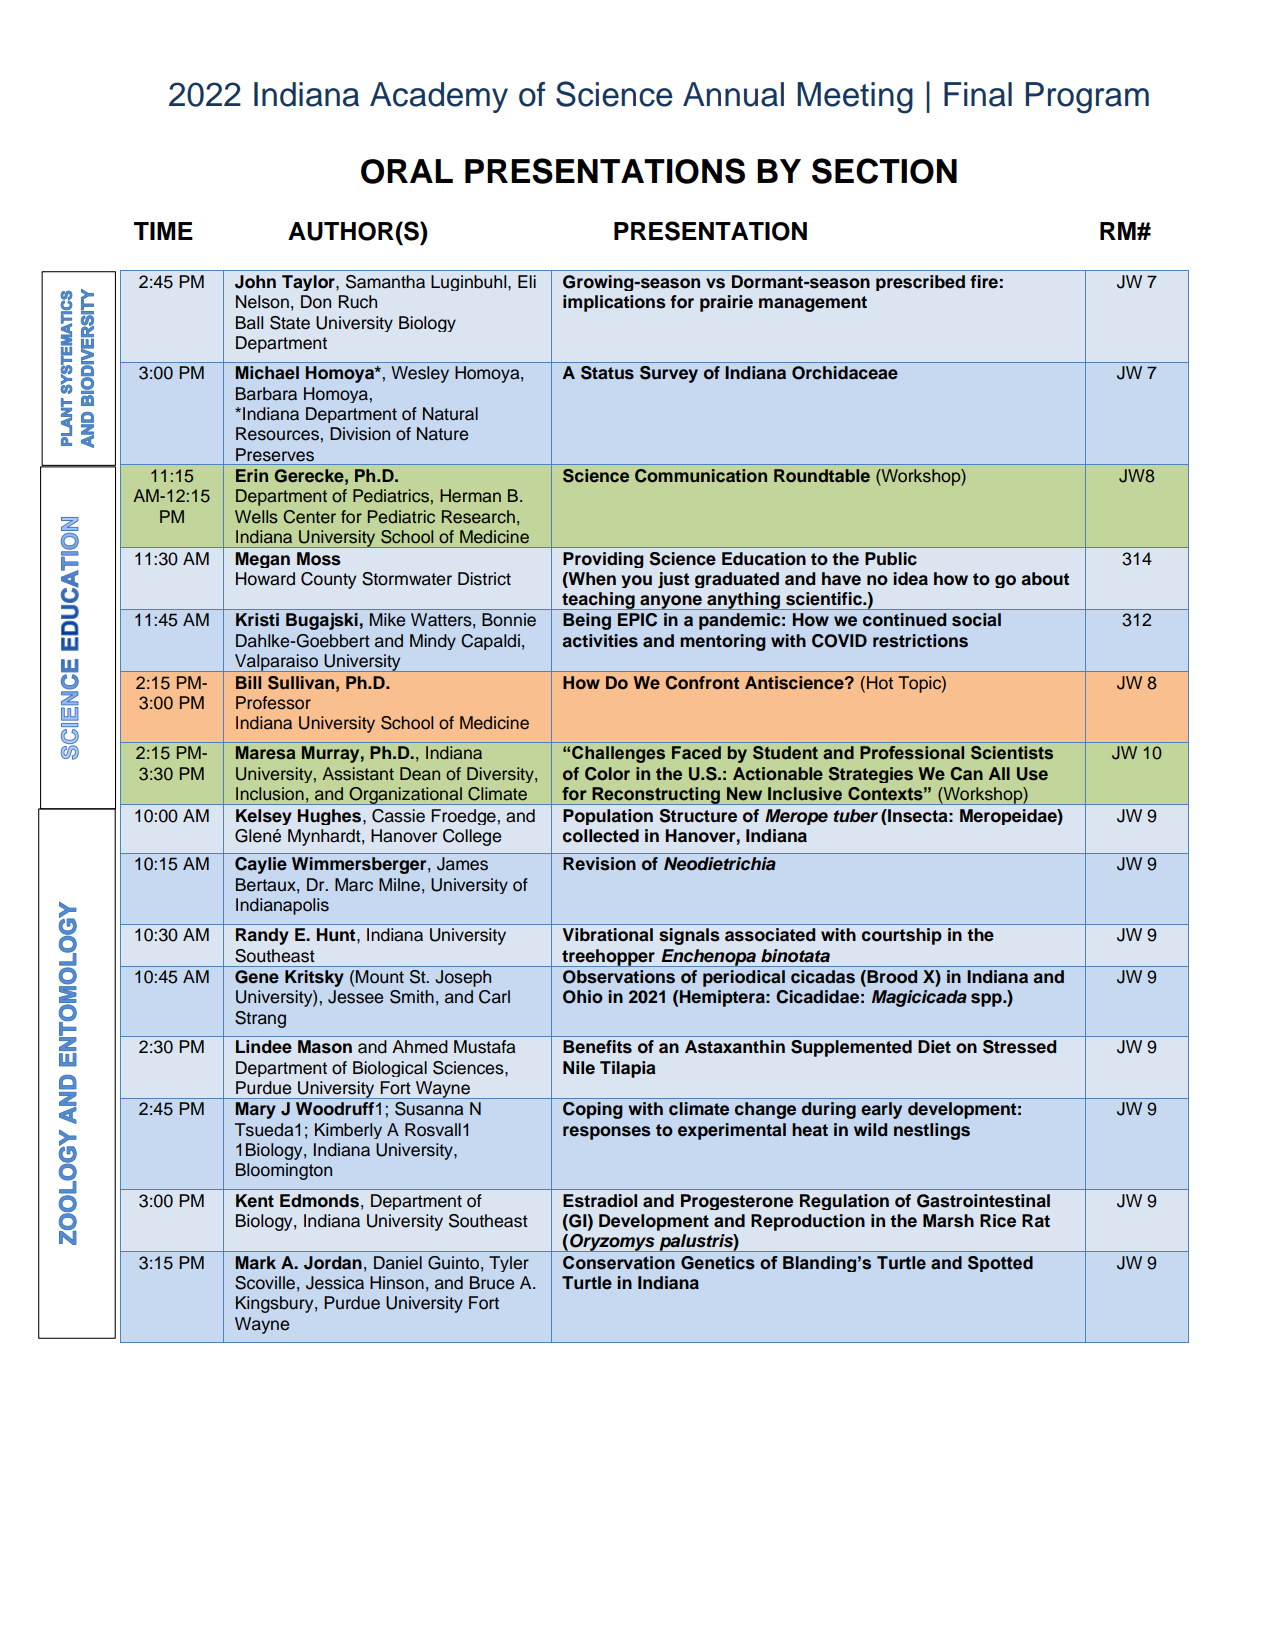 The image size is (1274, 1649). What do you see at coordinates (407, 171) in the image?
I see `ORAL` at bounding box center [407, 171].
